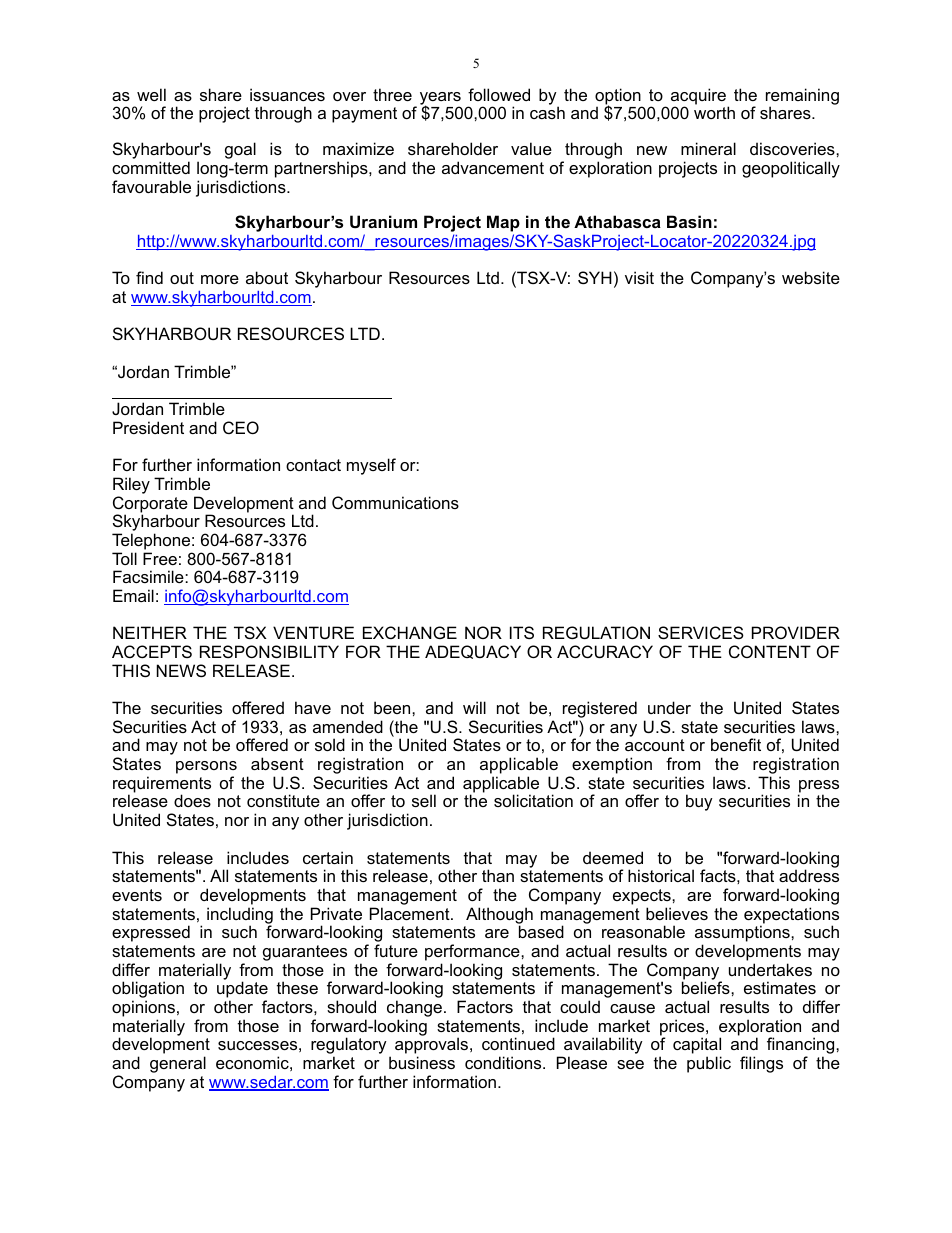  What do you see at coordinates (736, 744) in the screenshot?
I see `benefit` at bounding box center [736, 744].
